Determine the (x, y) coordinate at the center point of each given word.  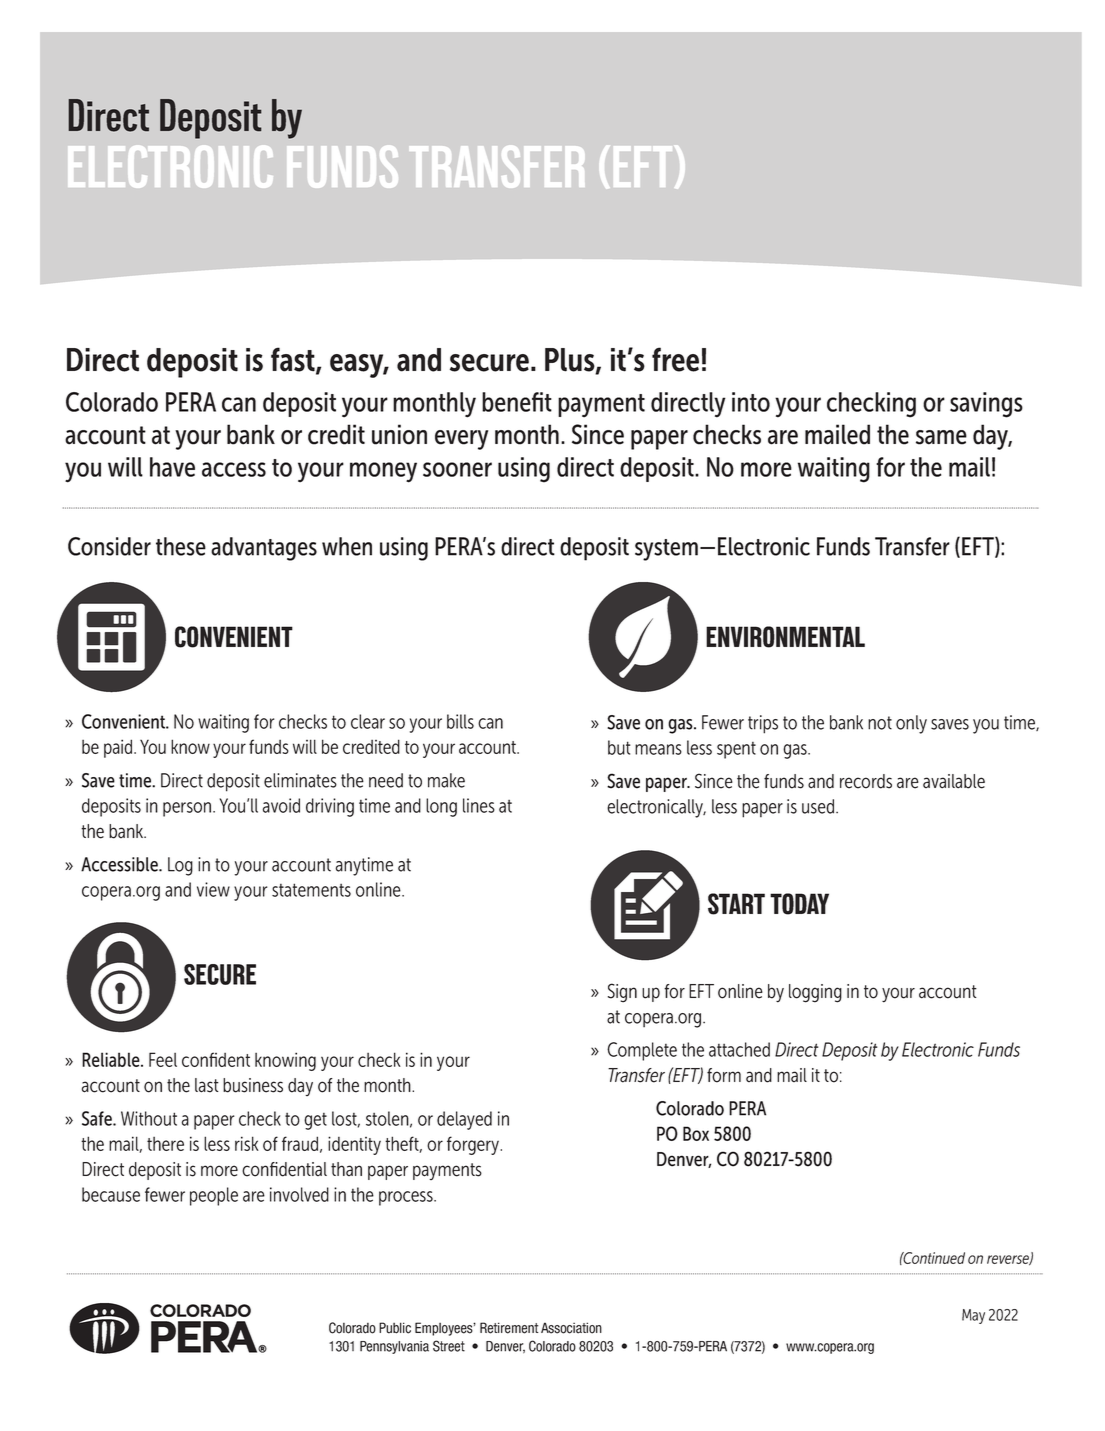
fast (294, 360)
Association (571, 1328)
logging (815, 993)
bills (460, 721)
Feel (163, 1059)
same (941, 437)
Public (395, 1328)
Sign (622, 993)
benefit (517, 402)
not (880, 723)
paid (119, 748)
